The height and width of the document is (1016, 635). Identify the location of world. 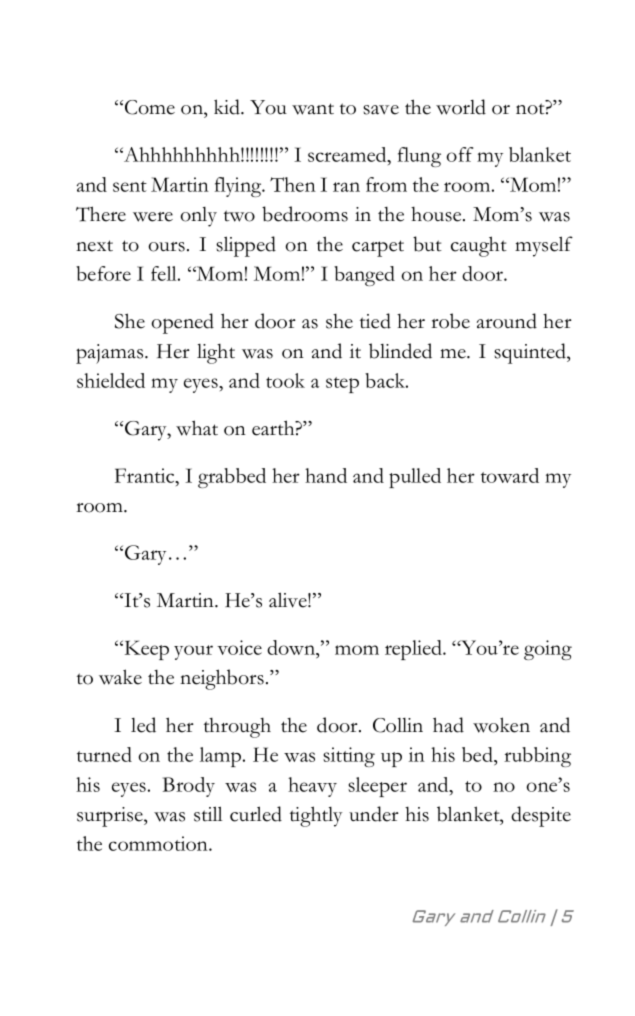
(461, 107).
